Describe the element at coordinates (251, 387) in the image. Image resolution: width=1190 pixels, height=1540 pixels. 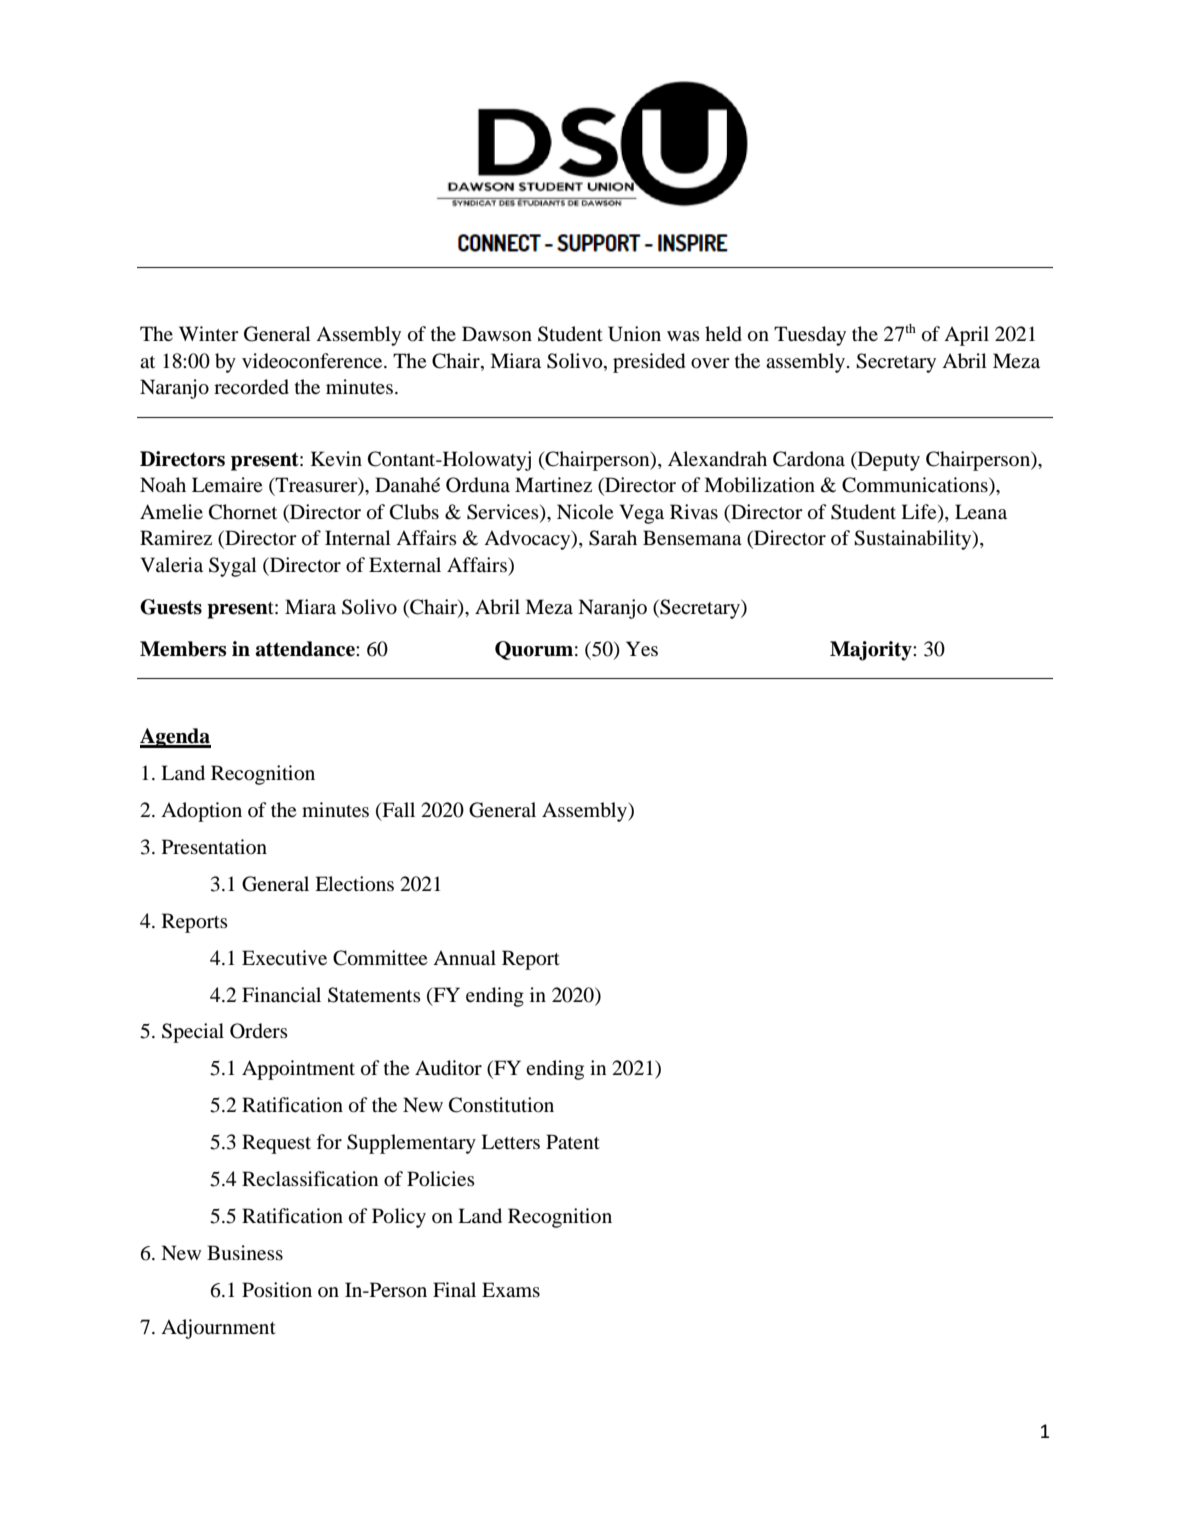
I see `recorded` at that location.
